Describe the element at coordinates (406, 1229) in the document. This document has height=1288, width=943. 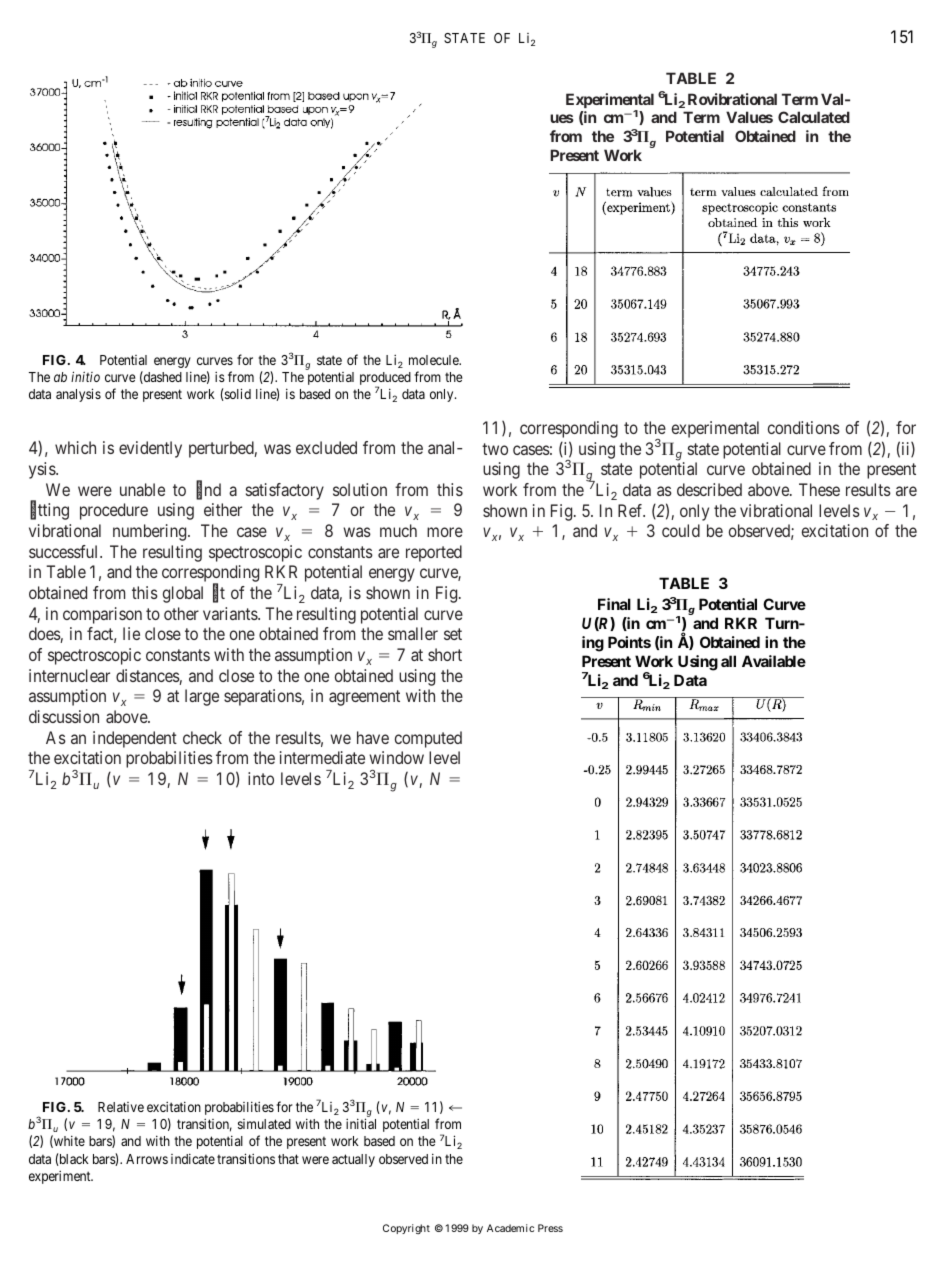
I see `Copyright` at that location.
